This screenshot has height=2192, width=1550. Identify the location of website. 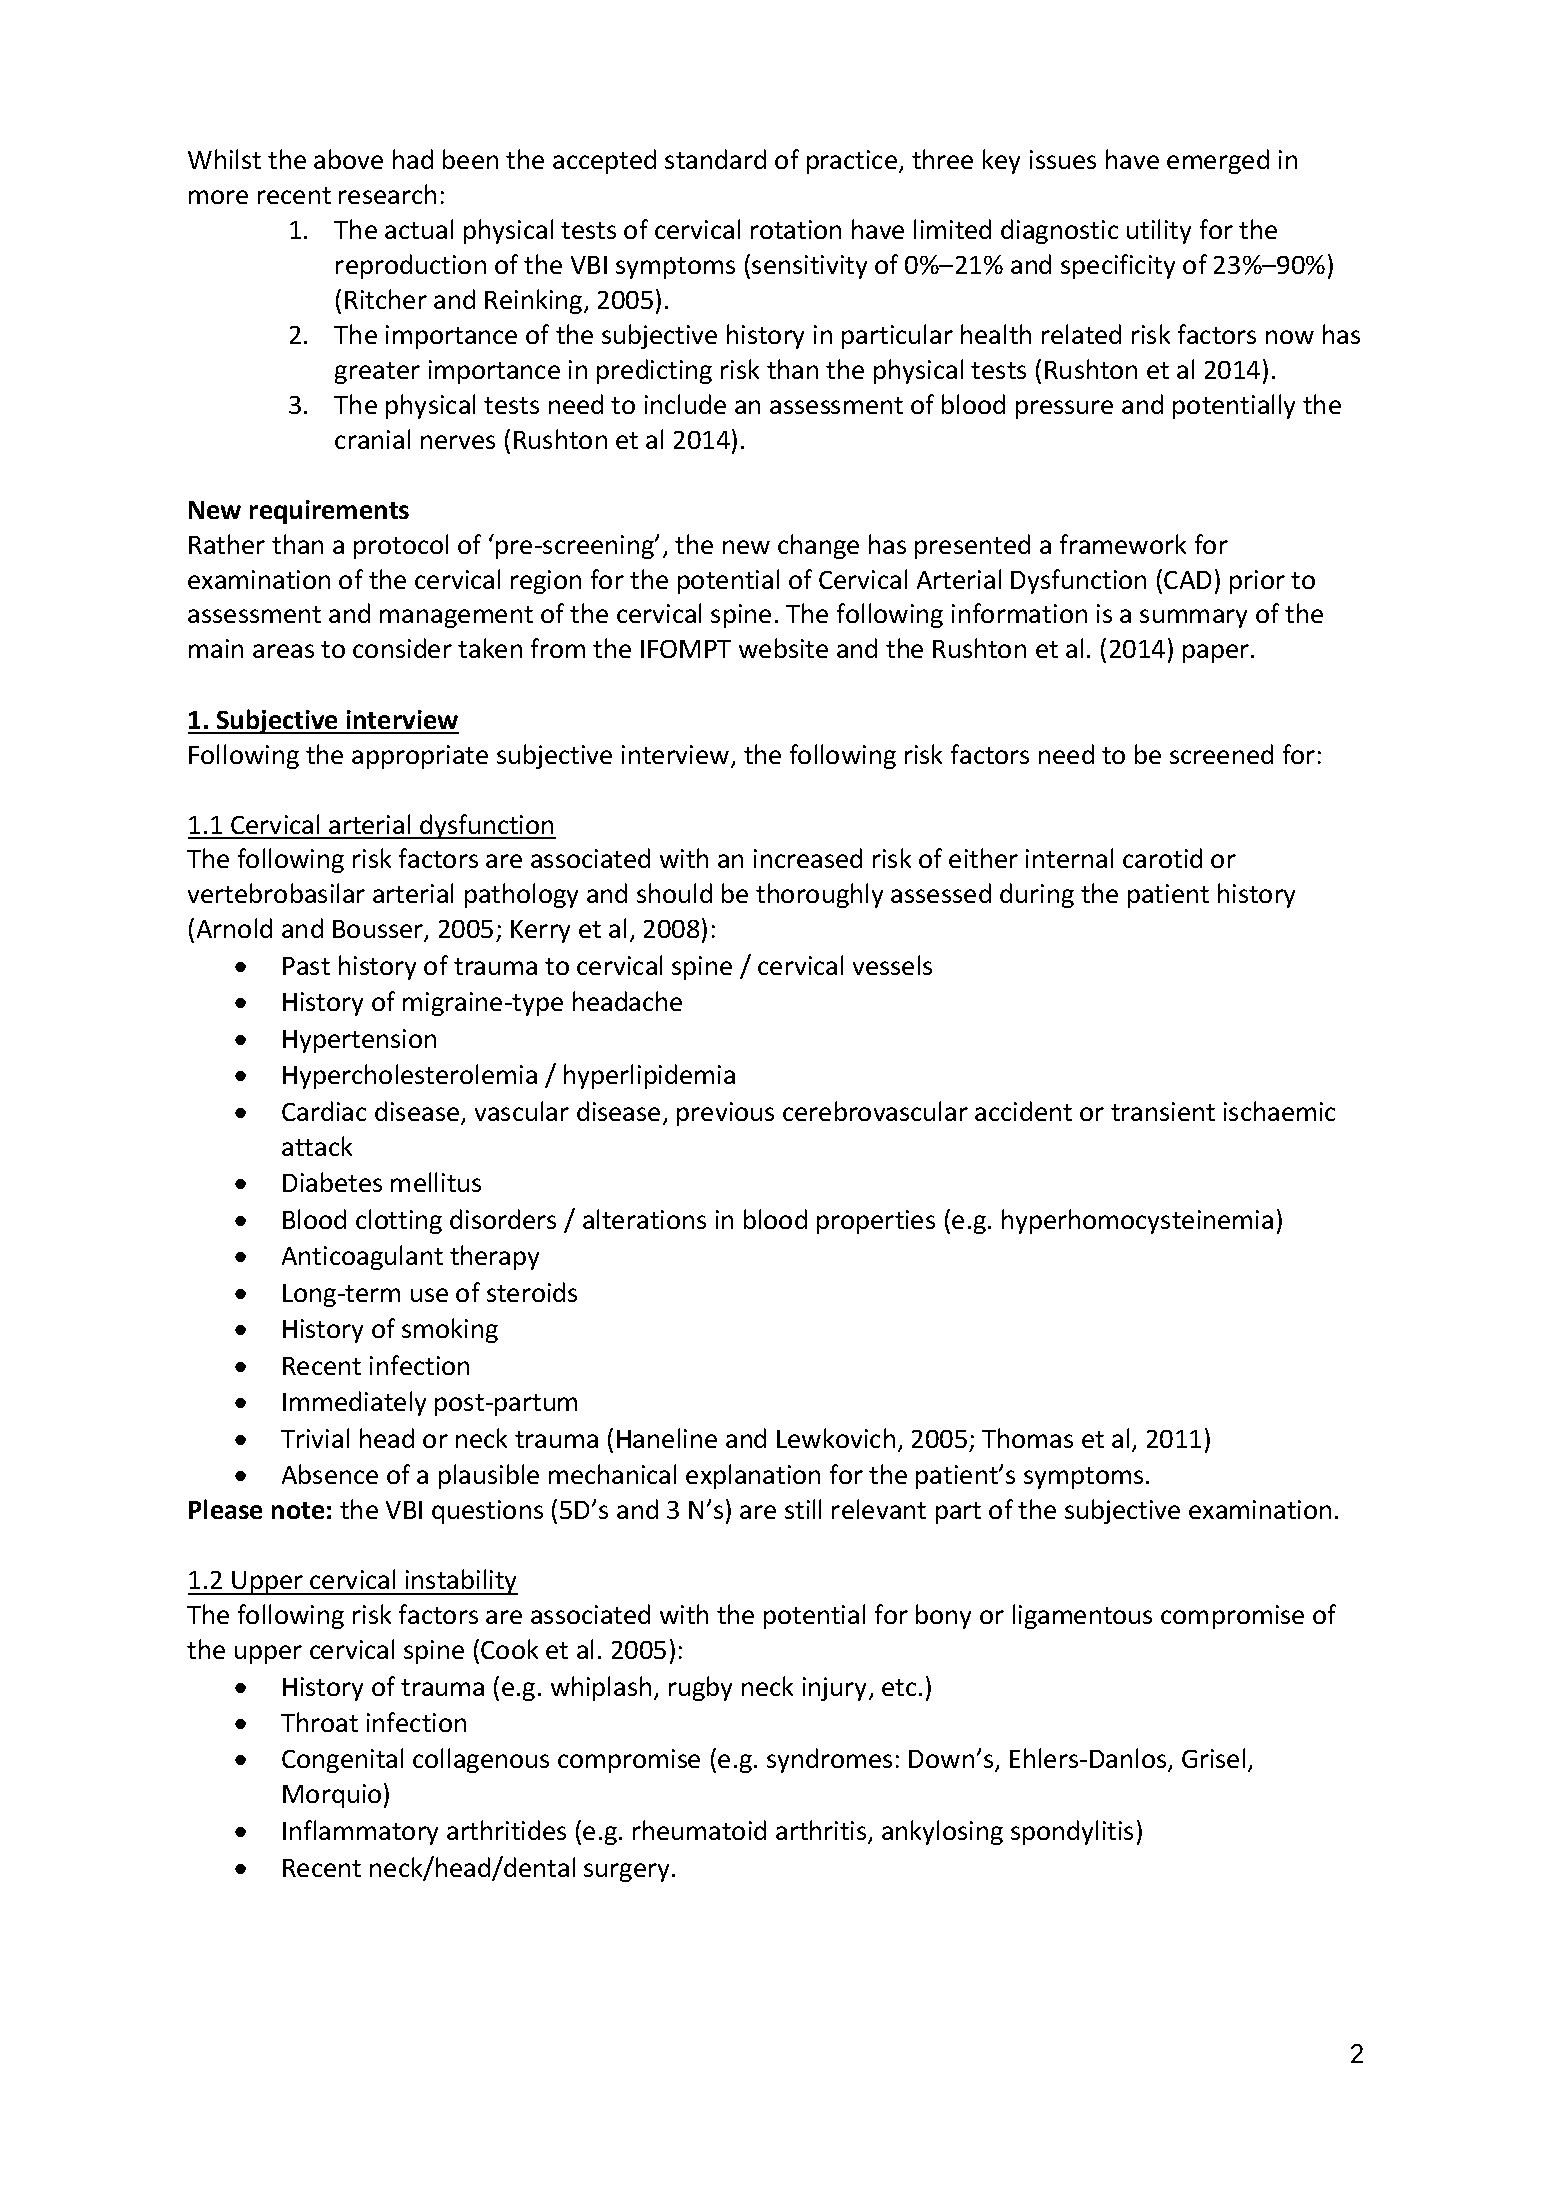
(783, 648).
